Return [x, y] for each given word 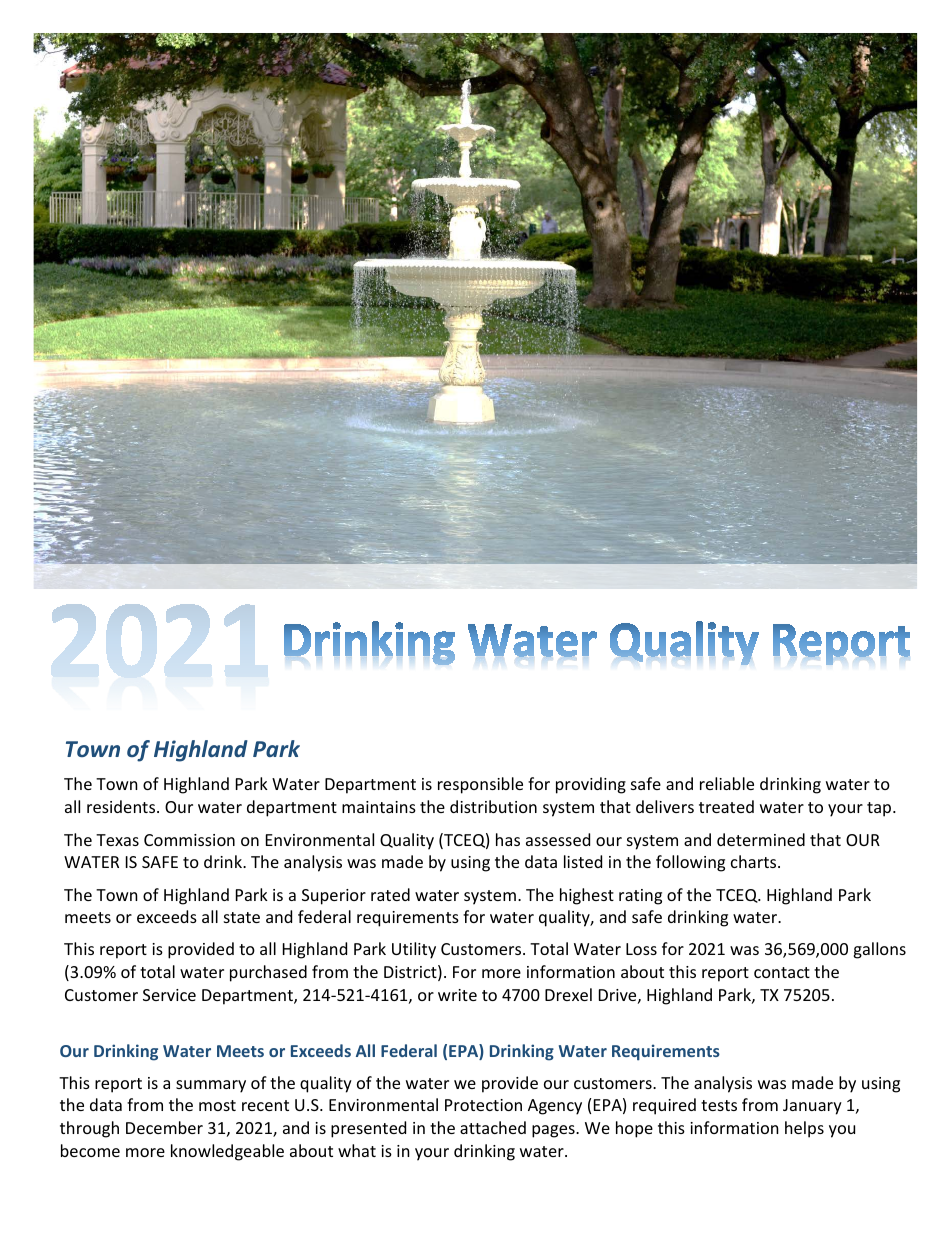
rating [640, 897]
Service [169, 995]
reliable [727, 783]
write [457, 995]
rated [390, 894]
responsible [480, 785]
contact [782, 972]
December [164, 1127]
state [242, 917]
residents [122, 806]
